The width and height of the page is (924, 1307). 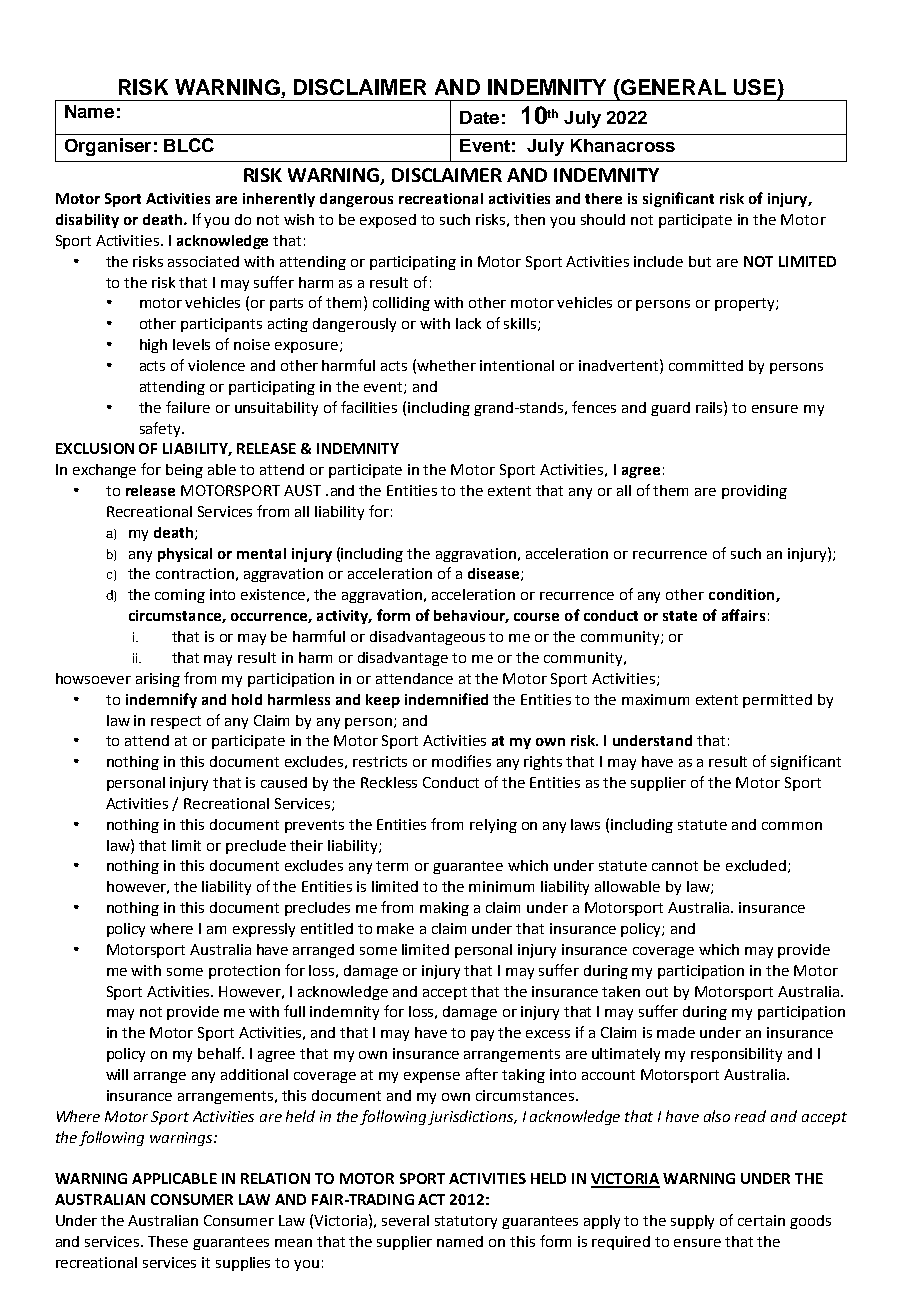 I want to click on committed, so click(x=706, y=365).
